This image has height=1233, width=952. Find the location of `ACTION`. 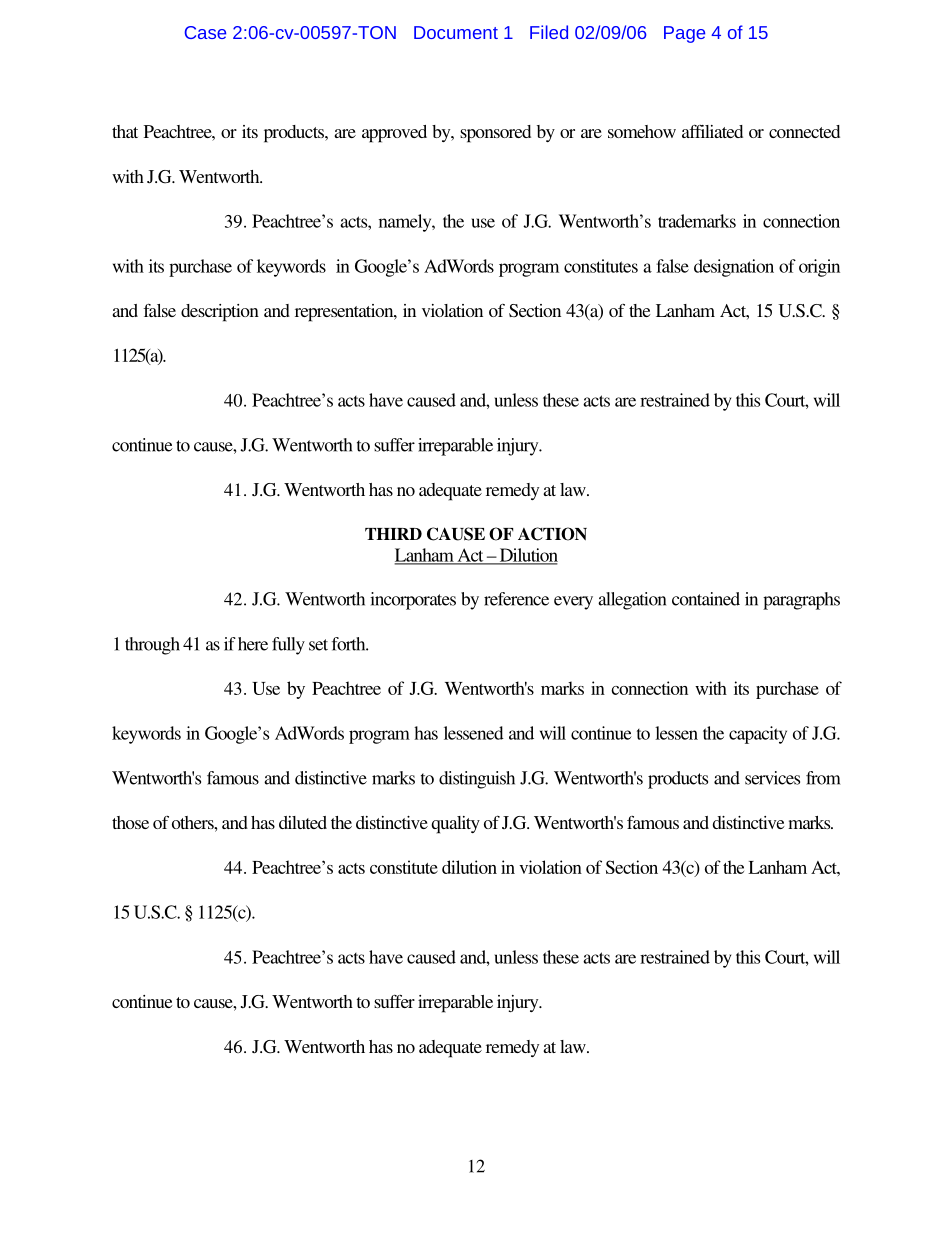

ACTION is located at coordinates (552, 534).
